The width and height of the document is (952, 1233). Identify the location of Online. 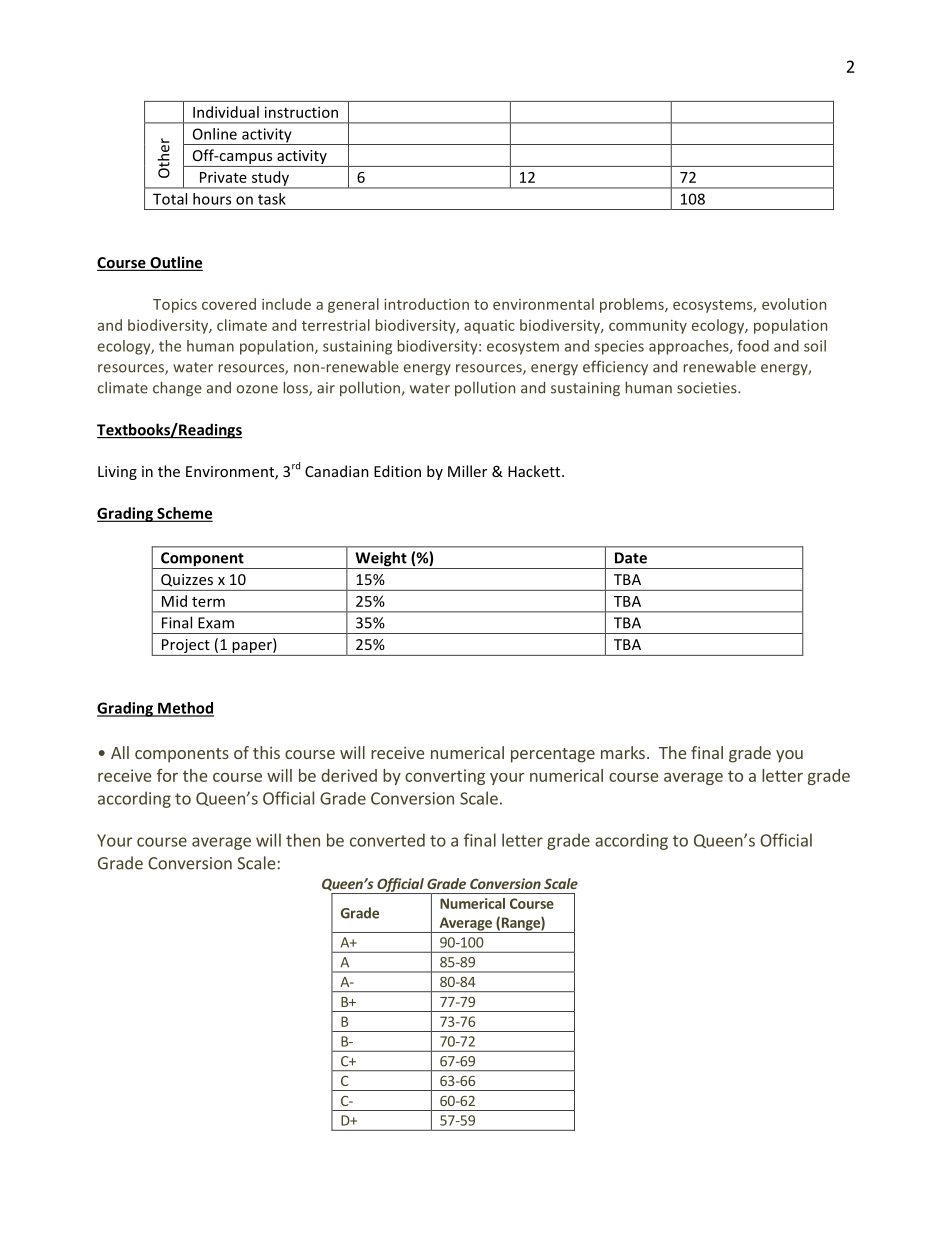
(215, 134).
